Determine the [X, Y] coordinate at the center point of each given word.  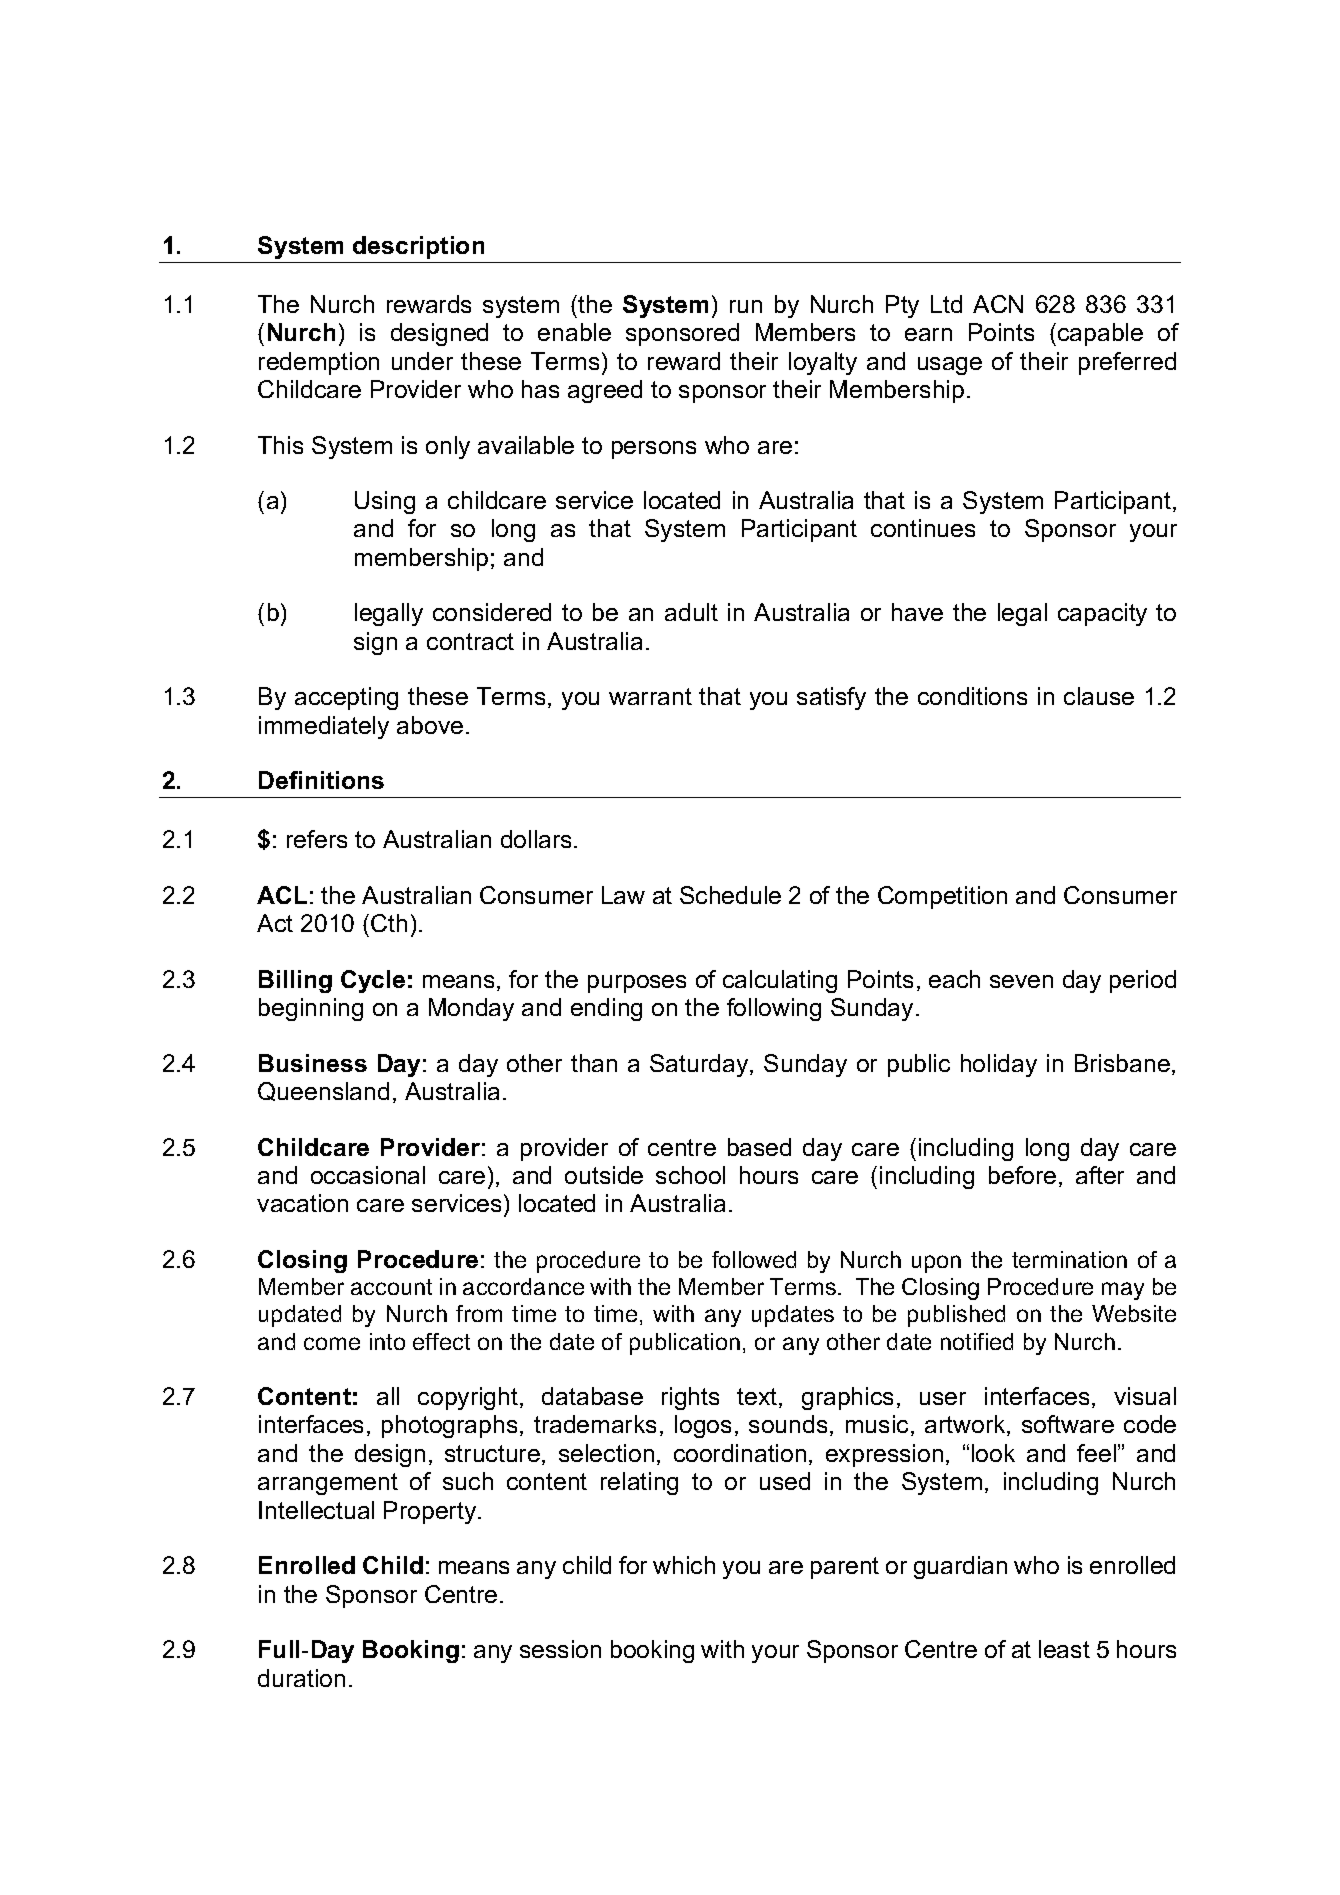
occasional [368, 1175]
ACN [998, 304]
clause [1099, 696]
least [1064, 1649]
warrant [650, 696]
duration [301, 1678]
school [690, 1175]
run [746, 306]
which [684, 1565]
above [430, 725]
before [1022, 1175]
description [418, 247]
